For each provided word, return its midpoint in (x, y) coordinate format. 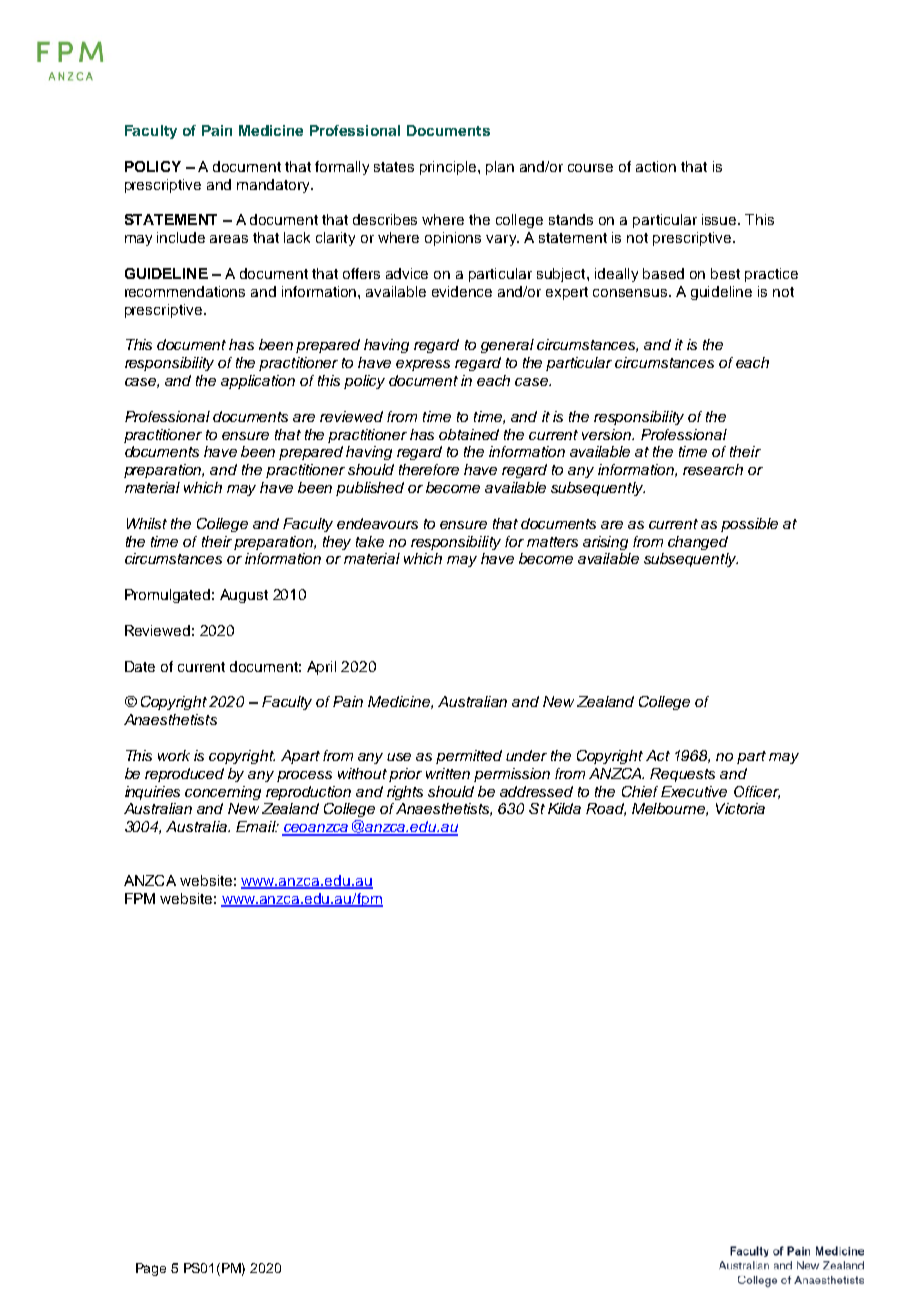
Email (257, 826)
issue (720, 219)
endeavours (377, 523)
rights (405, 793)
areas (229, 239)
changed (698, 543)
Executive (694, 791)
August (244, 596)
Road (606, 809)
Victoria (740, 808)
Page (151, 1269)
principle (449, 168)
